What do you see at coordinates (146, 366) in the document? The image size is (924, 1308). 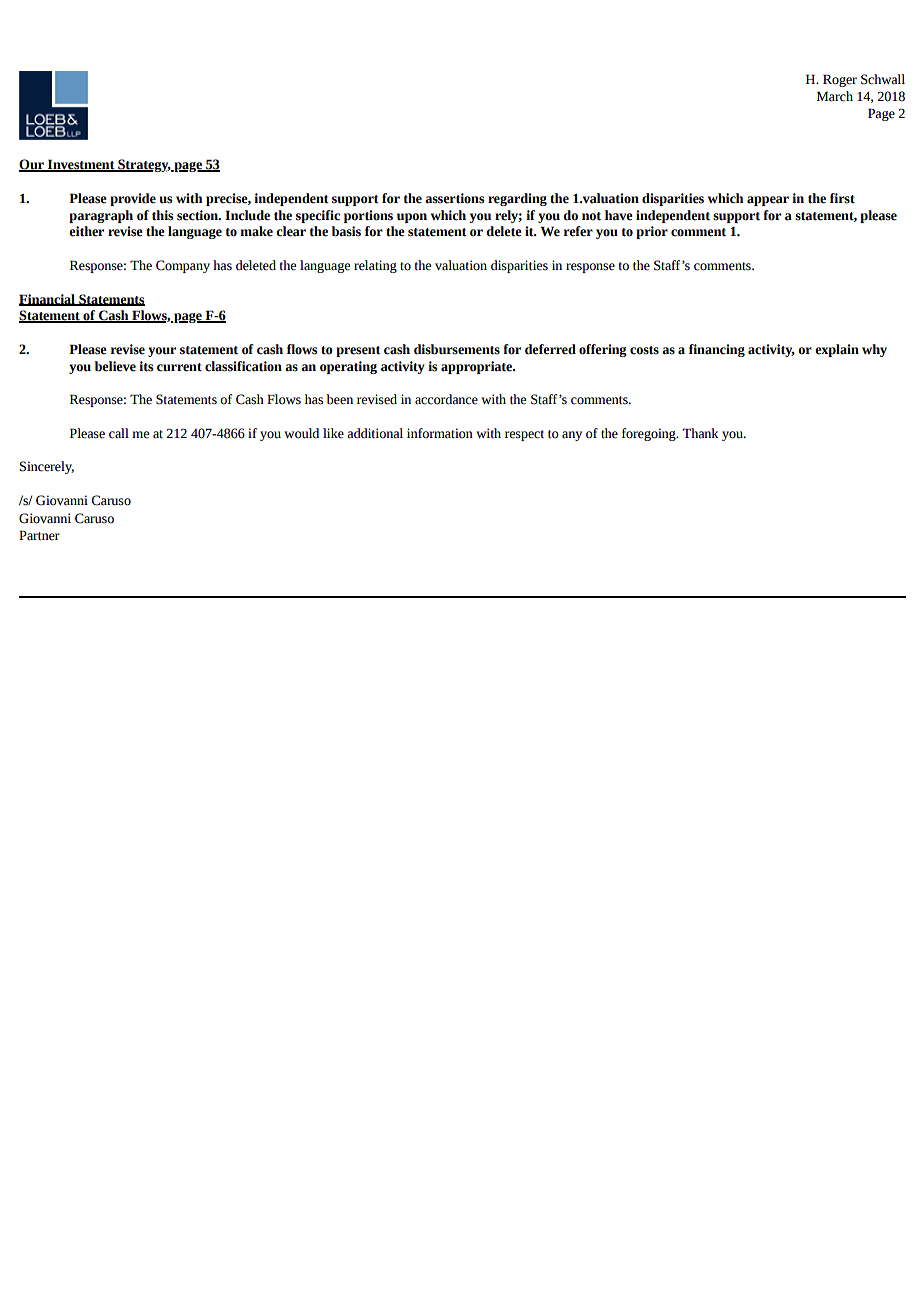 I see `its` at bounding box center [146, 366].
